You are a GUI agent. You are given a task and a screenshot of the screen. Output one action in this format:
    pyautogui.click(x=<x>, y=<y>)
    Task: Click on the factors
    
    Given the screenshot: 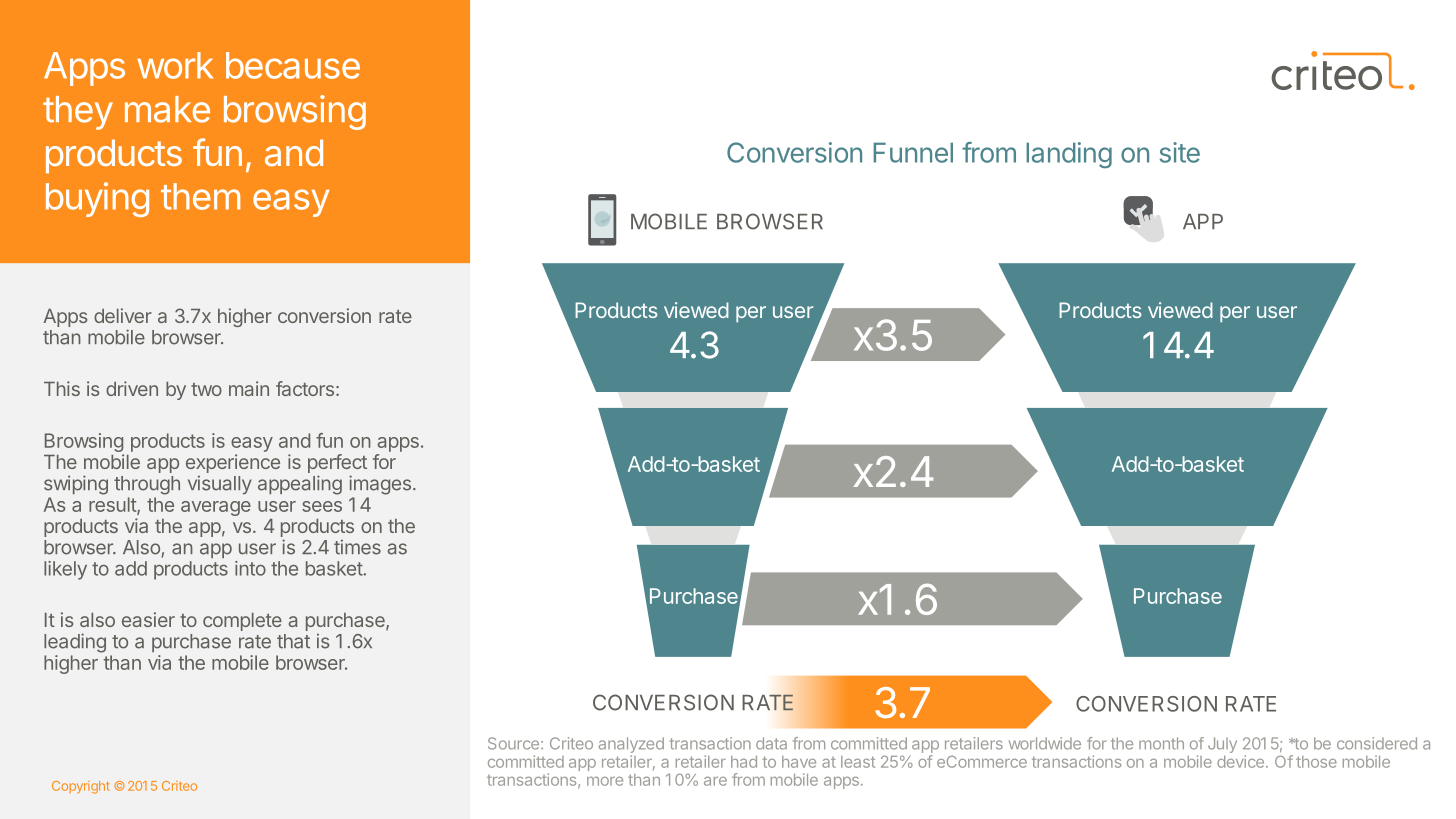 What is the action you would take?
    pyautogui.click(x=305, y=388)
